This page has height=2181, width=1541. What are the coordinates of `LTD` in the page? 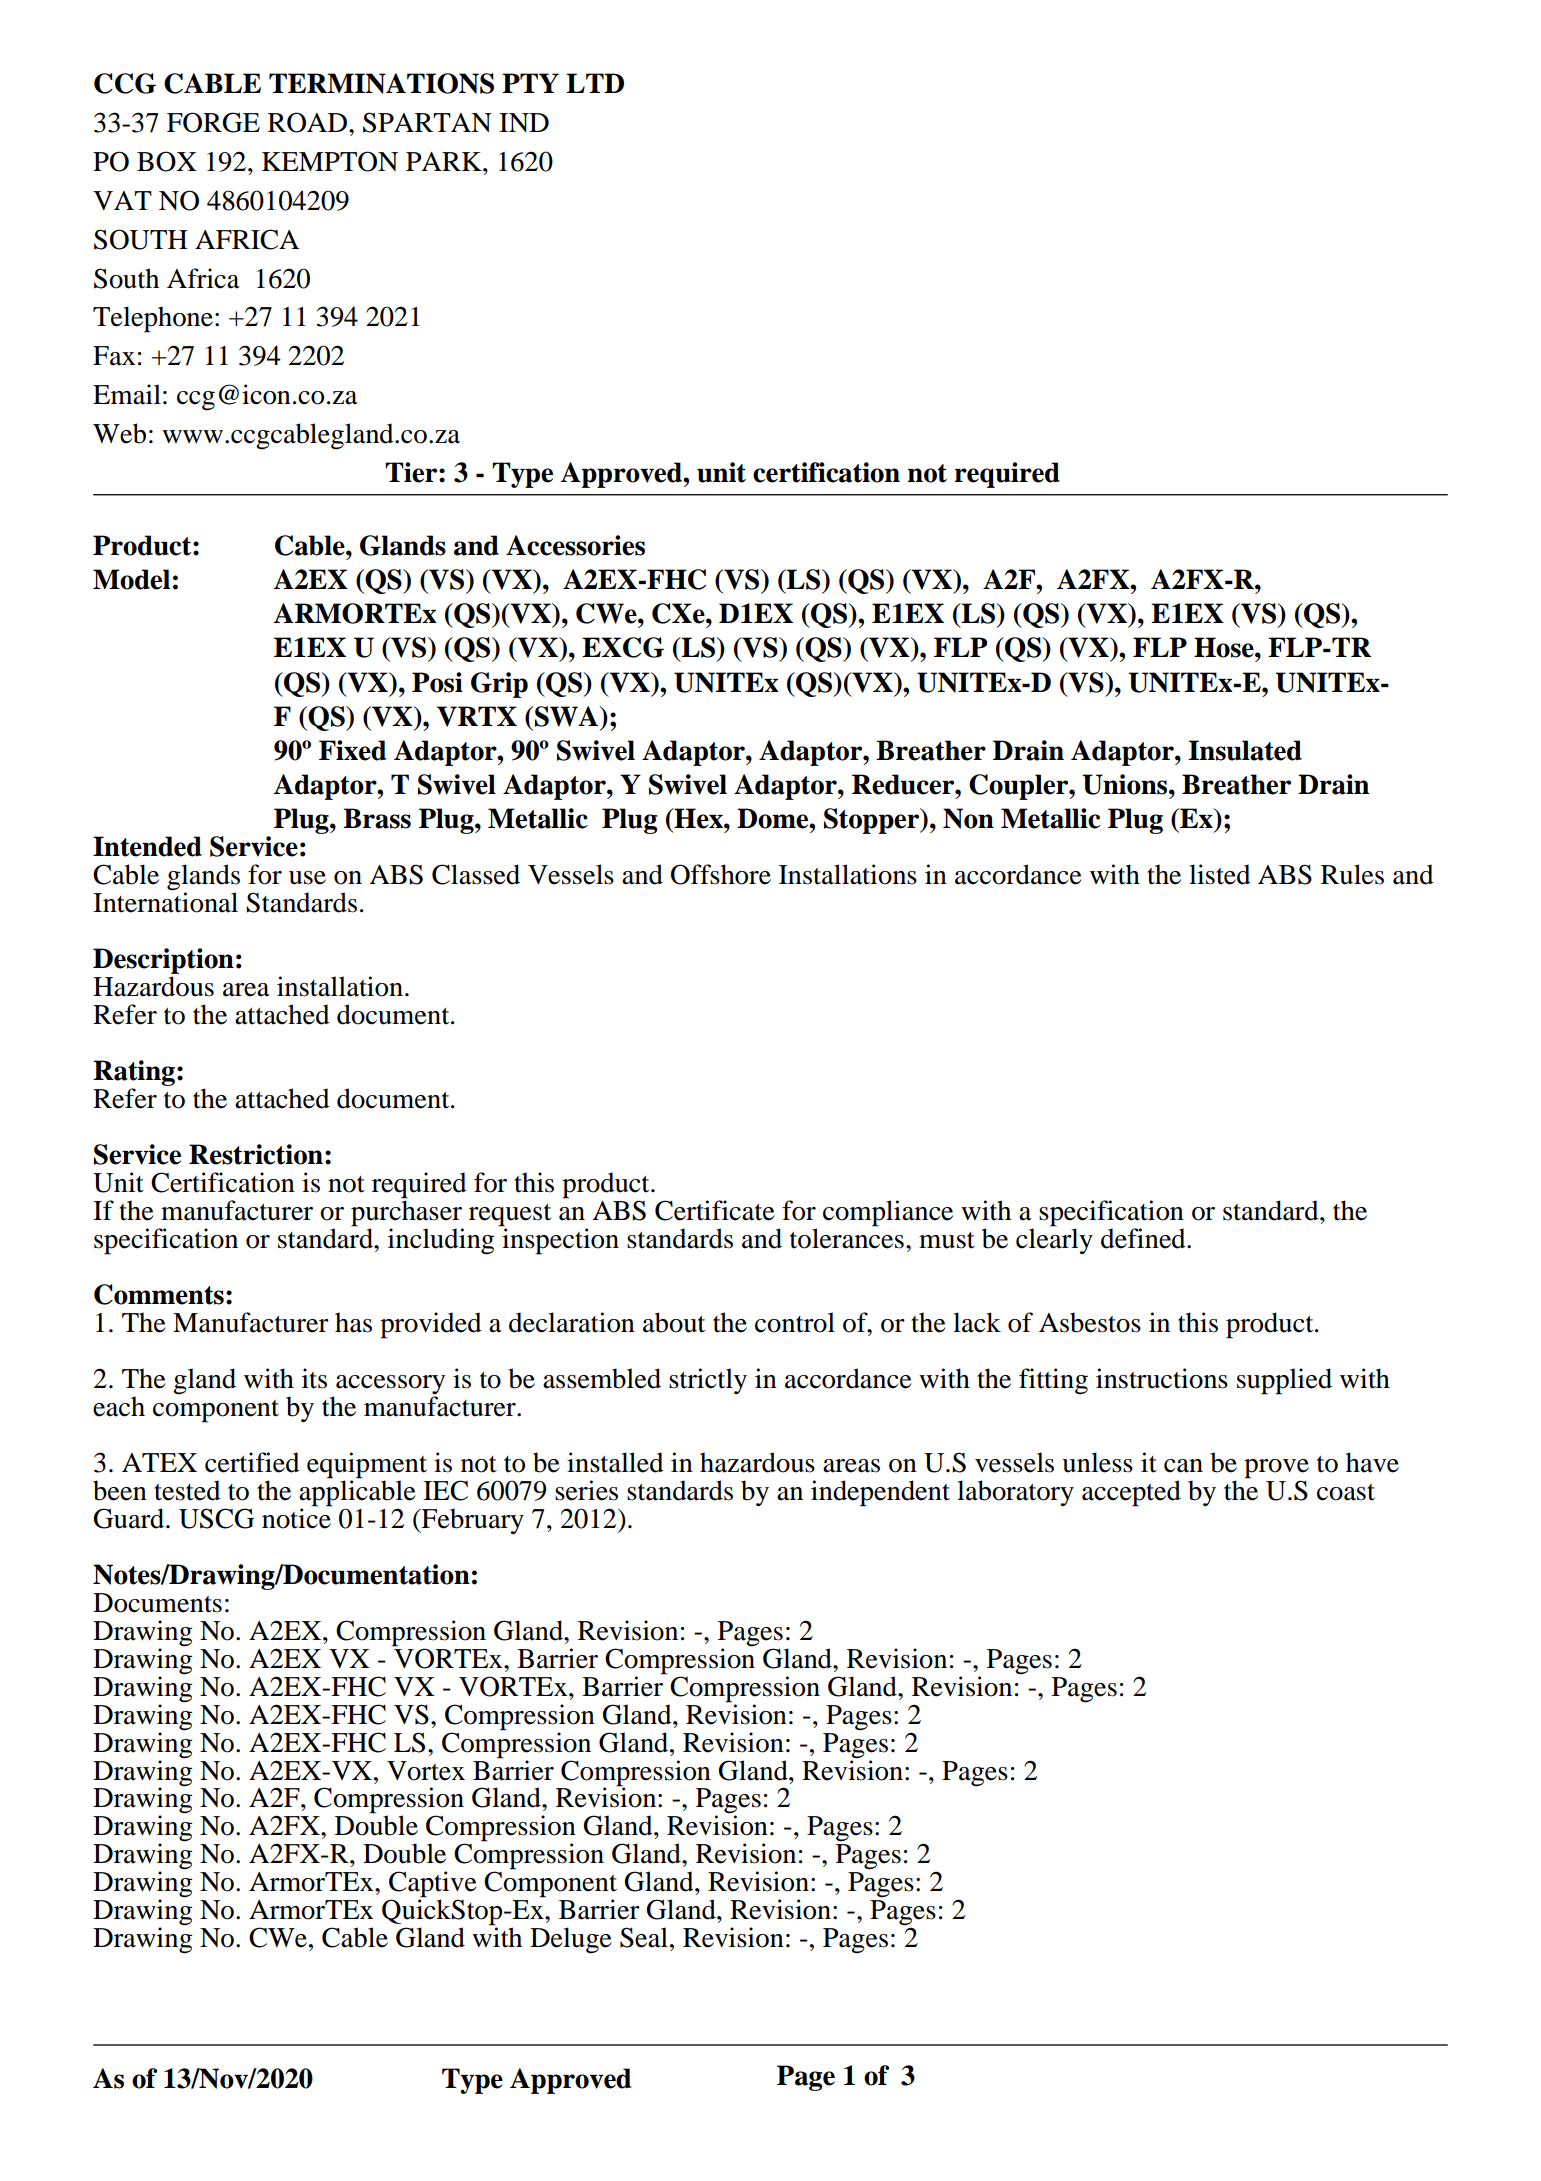 It's located at (595, 83).
